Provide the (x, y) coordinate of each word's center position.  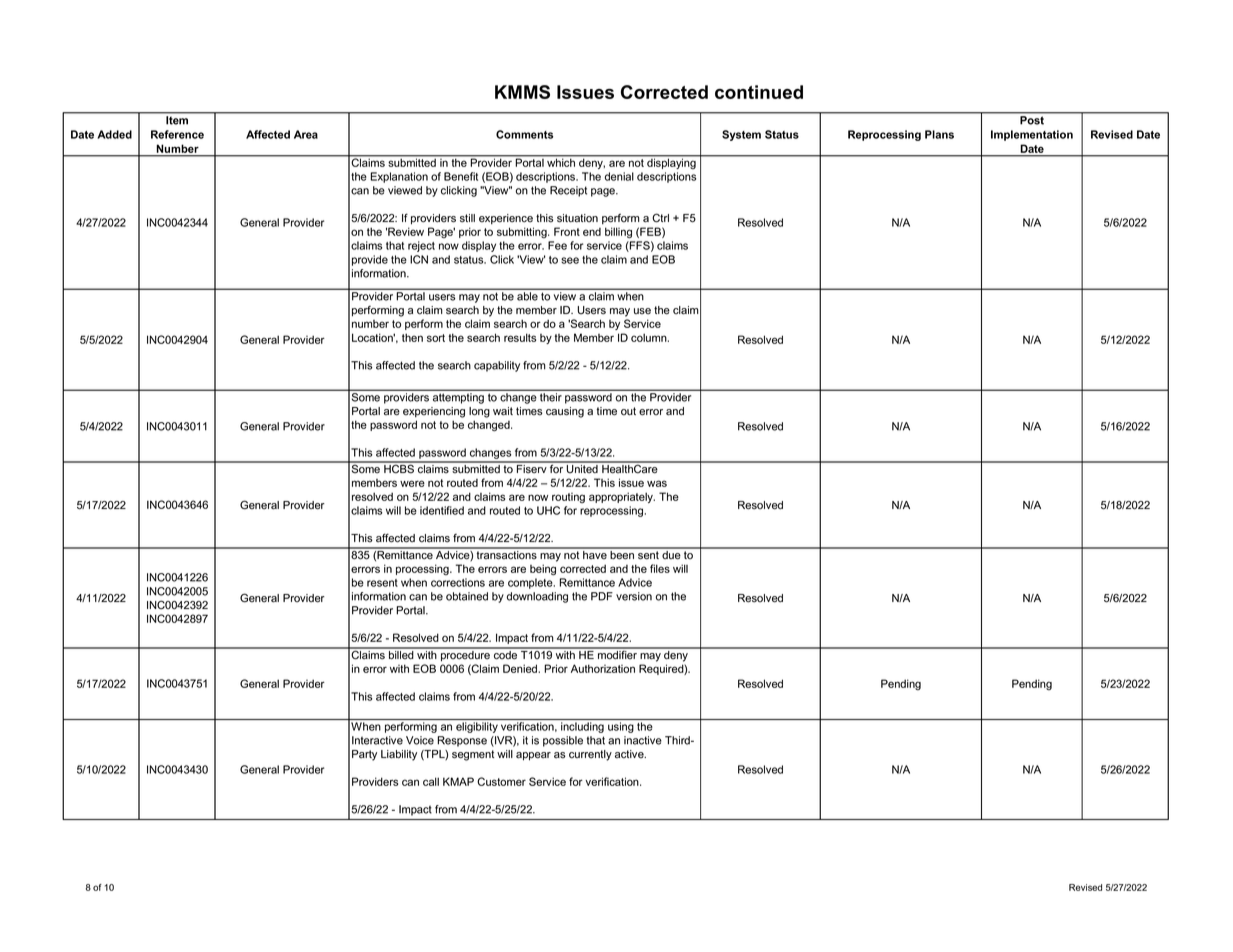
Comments (524, 134)
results (520, 337)
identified (442, 510)
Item (177, 120)
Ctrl (660, 218)
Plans (939, 134)
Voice (420, 740)
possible (563, 741)
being (543, 570)
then (412, 337)
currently (590, 755)
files (660, 568)
